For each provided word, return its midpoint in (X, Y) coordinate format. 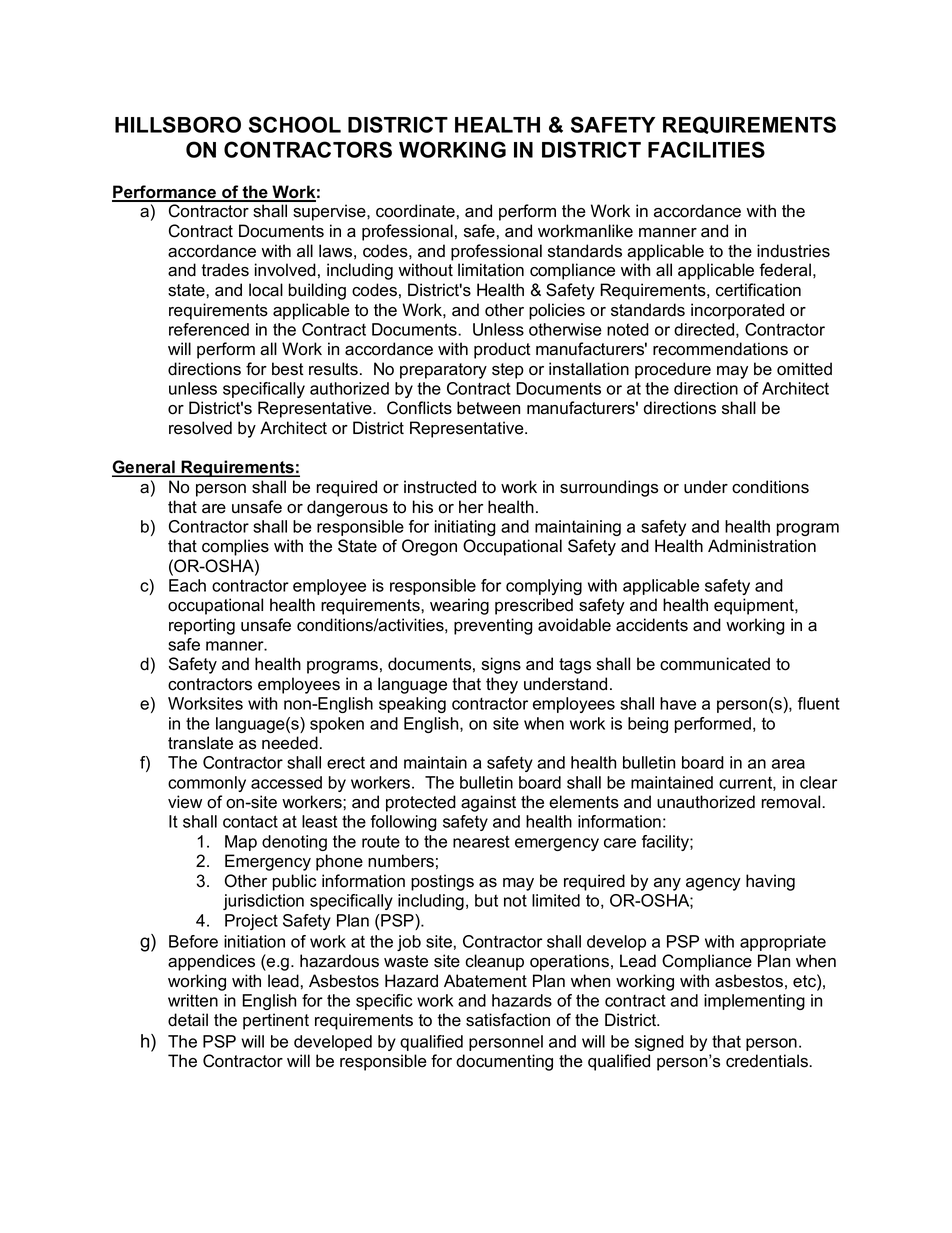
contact (250, 821)
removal (792, 802)
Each (187, 585)
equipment (755, 606)
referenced (209, 329)
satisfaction (508, 1020)
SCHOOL (295, 124)
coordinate (415, 211)
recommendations (720, 349)
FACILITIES (706, 149)
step (508, 371)
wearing (459, 606)
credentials (768, 1061)
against (488, 803)
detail (188, 1020)
